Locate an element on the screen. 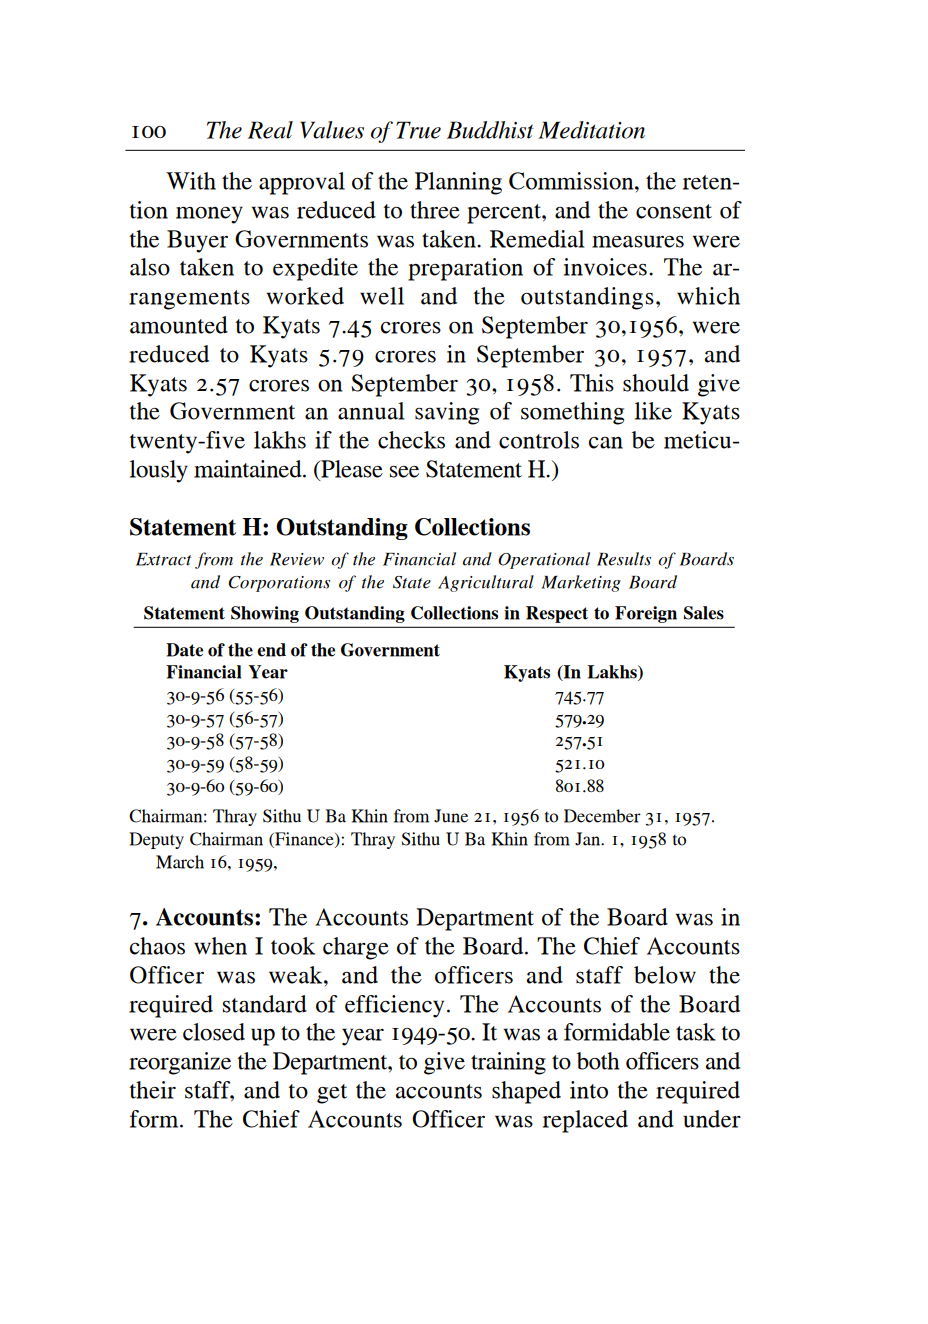 This screenshot has width=928, height=1324. amounted is located at coordinates (179, 325).
